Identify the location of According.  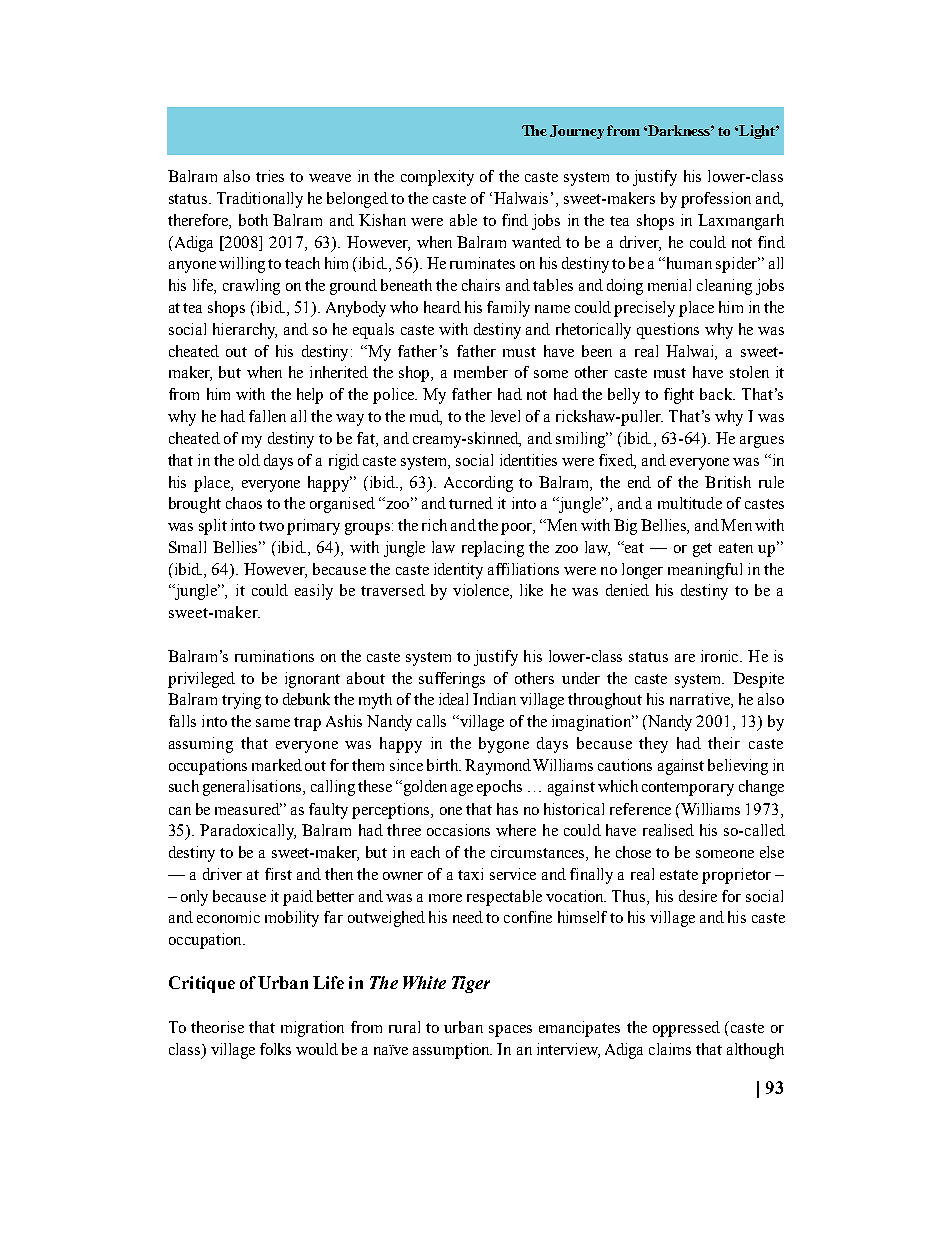
(478, 484).
